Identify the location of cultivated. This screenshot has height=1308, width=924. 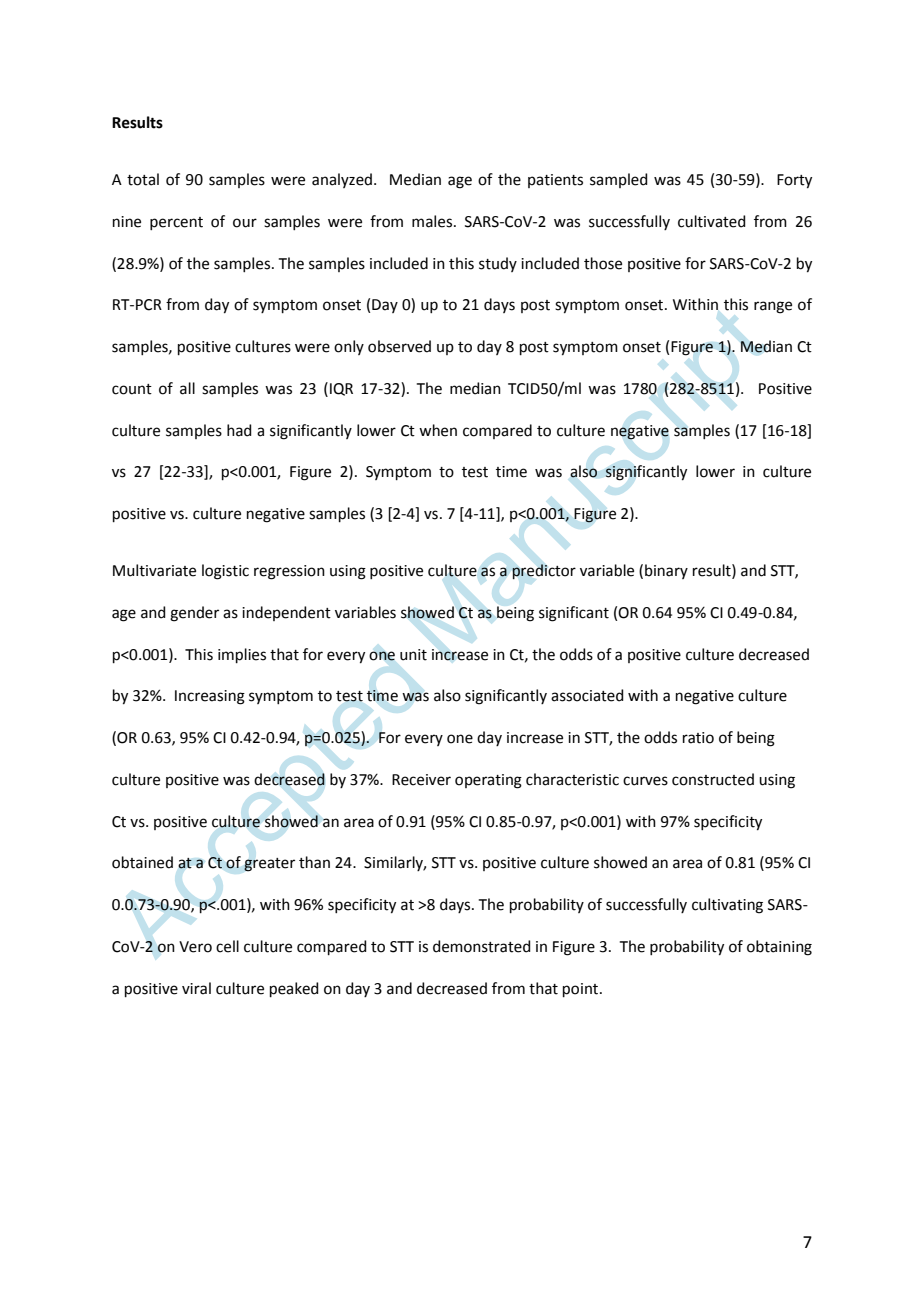
(712, 221).
